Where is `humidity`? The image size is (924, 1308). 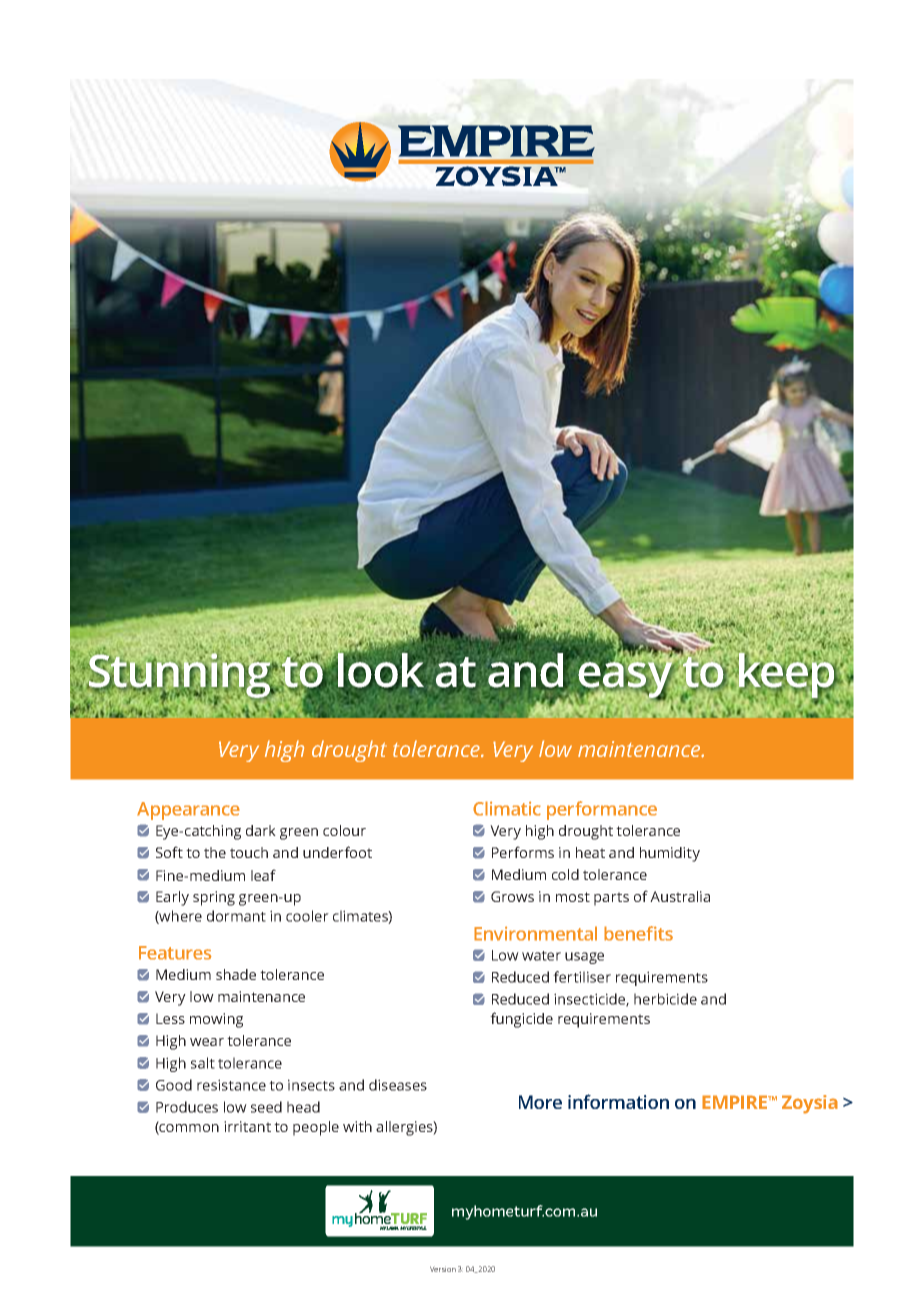
humidity is located at coordinates (670, 854).
